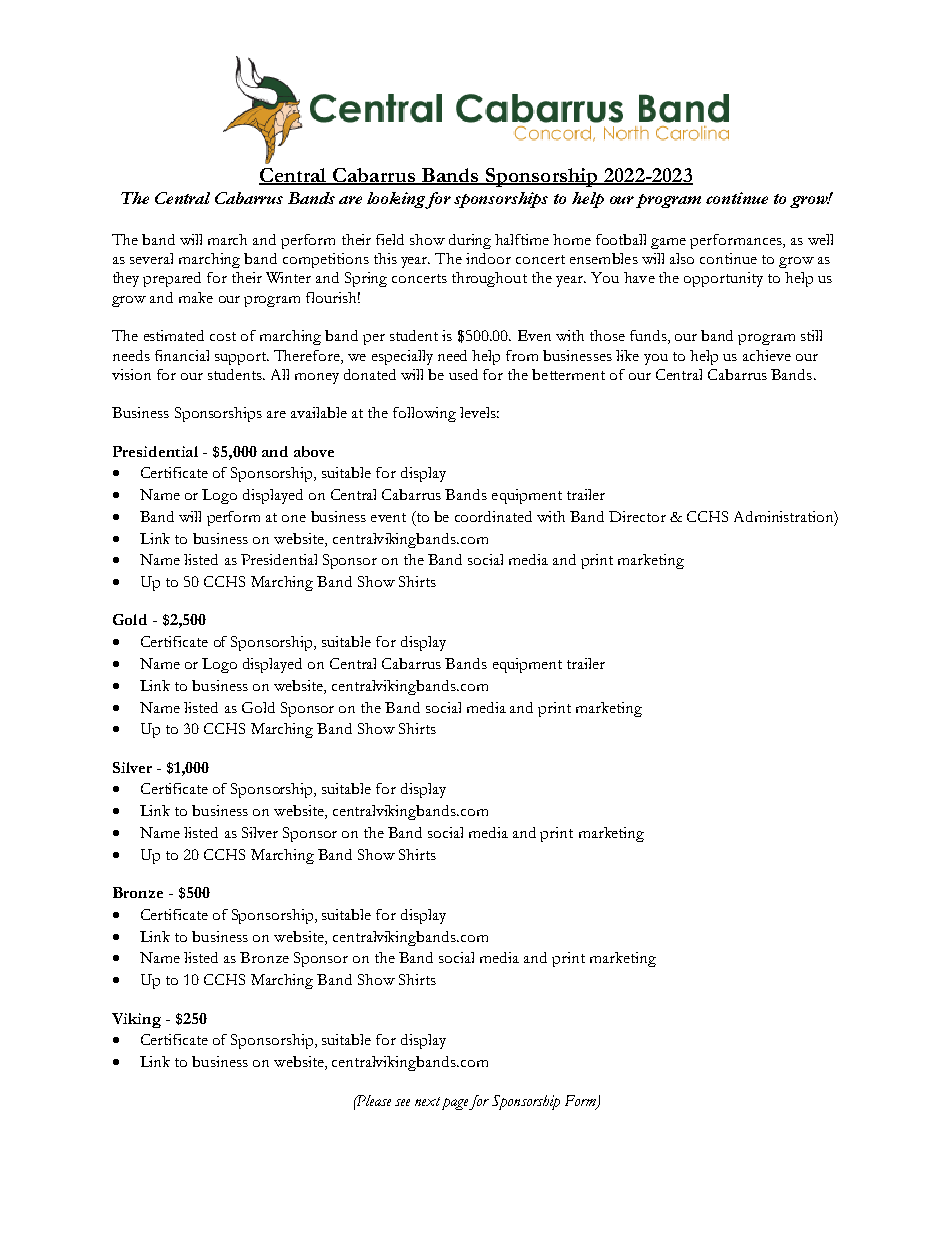  I want to click on several, so click(151, 258).
